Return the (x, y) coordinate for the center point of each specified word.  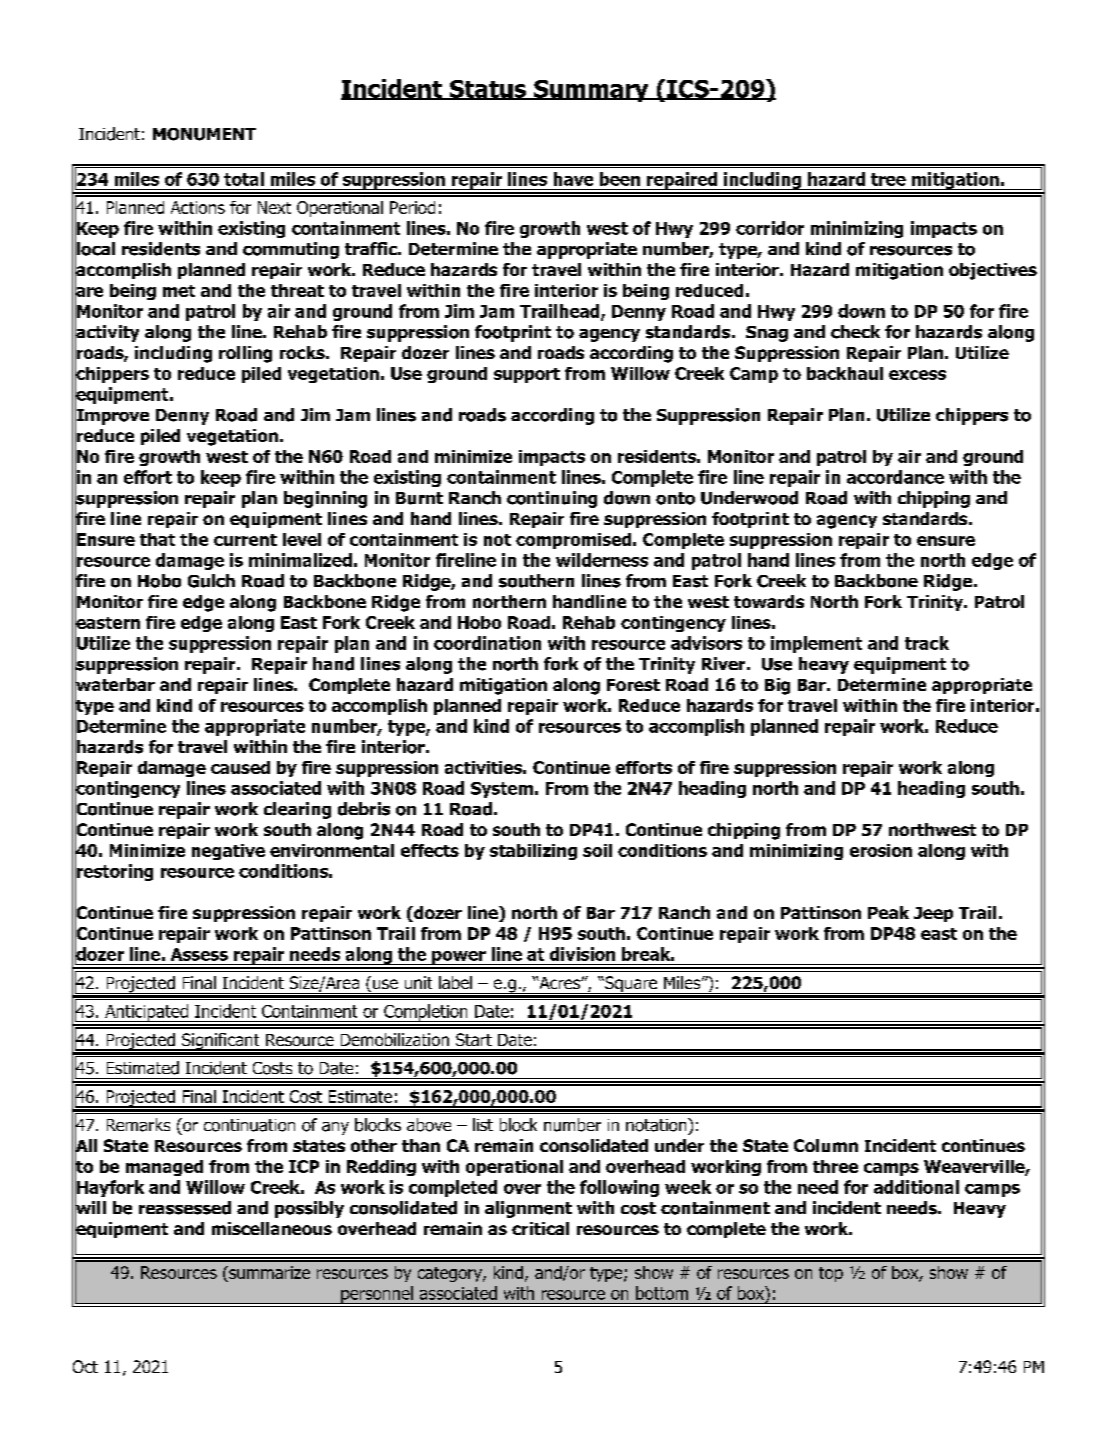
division (582, 954)
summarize (268, 1274)
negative (228, 852)
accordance (895, 477)
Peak (888, 912)
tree (888, 179)
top (831, 1274)
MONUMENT (204, 134)
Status (488, 90)
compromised (573, 541)
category (451, 1274)
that (157, 539)
